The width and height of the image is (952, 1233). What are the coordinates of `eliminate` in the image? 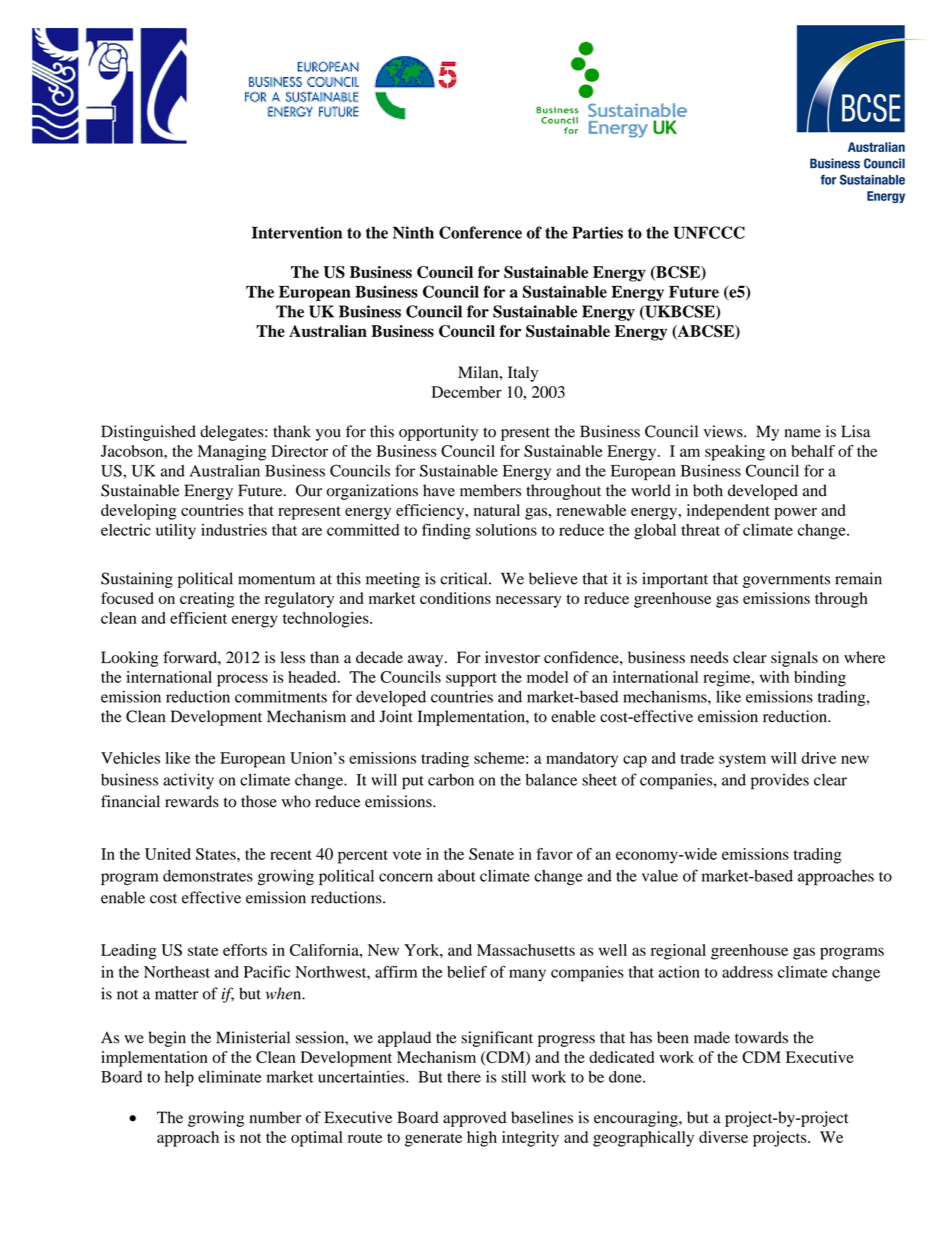 It's located at (230, 1077).
